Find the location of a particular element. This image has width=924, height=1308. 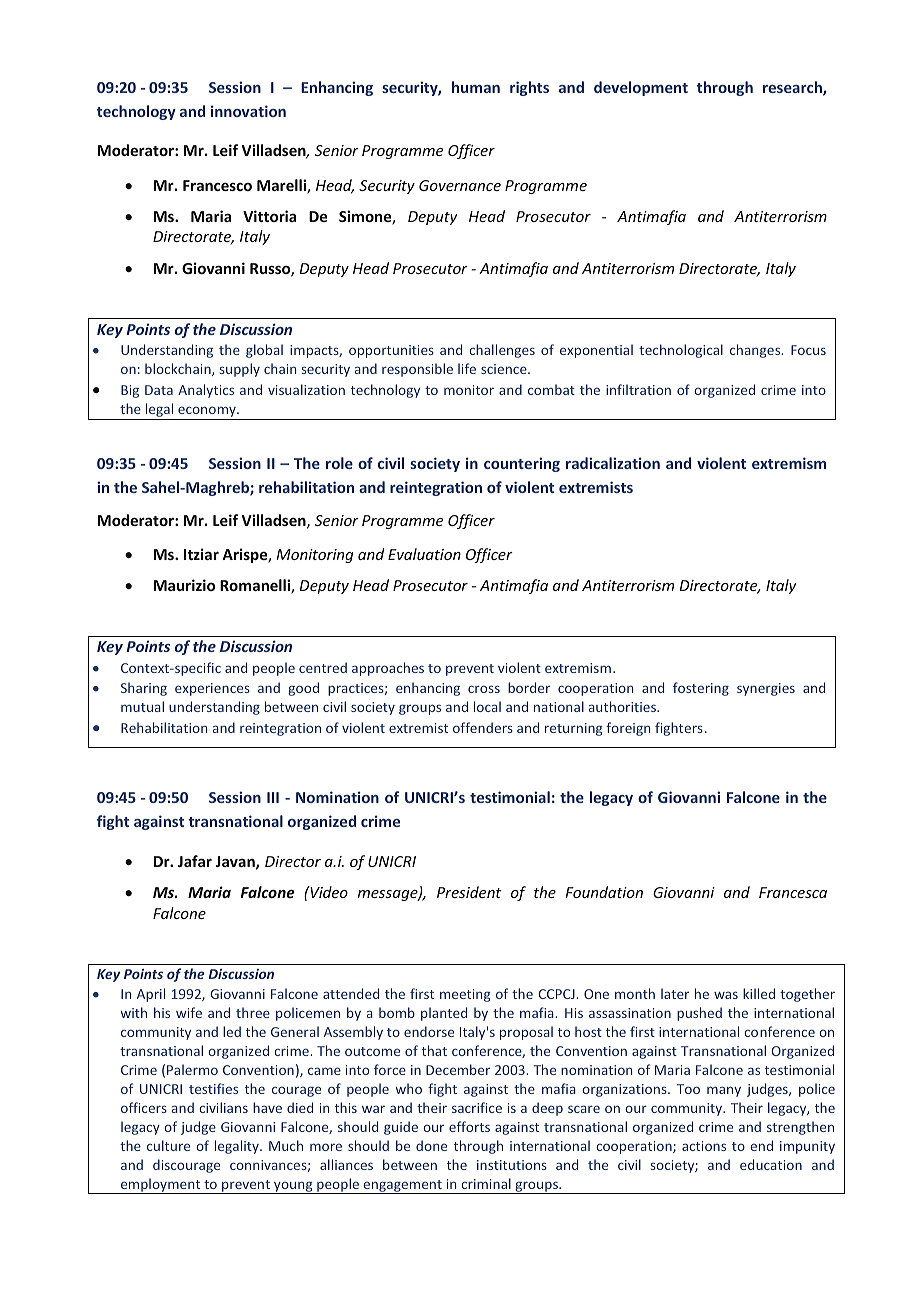

human is located at coordinates (476, 87).
